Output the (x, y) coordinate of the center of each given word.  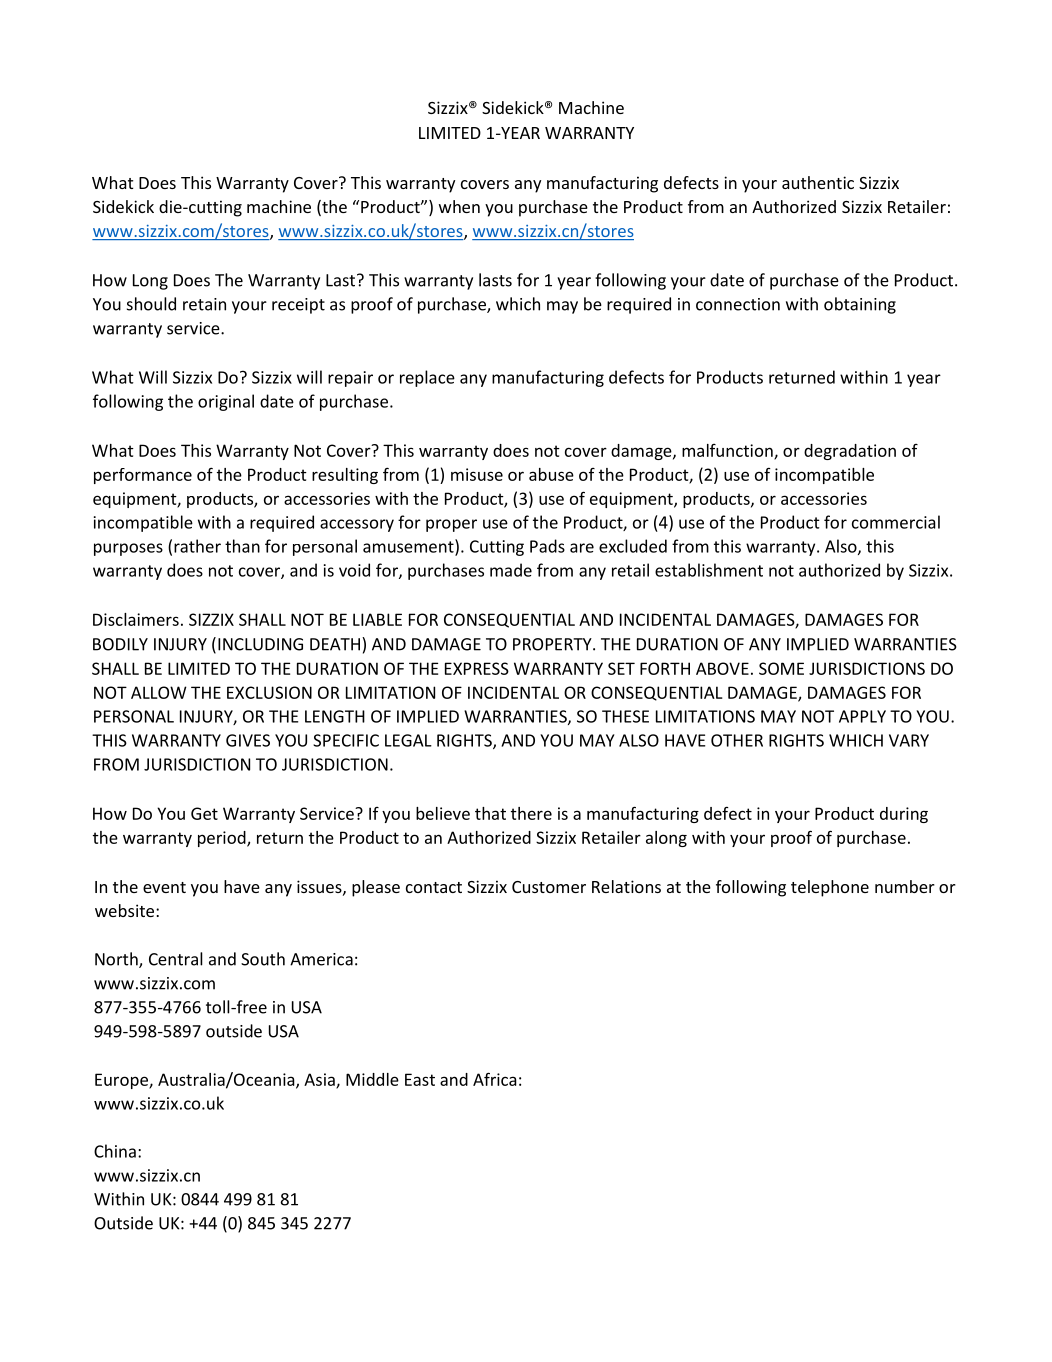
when (459, 206)
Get (204, 813)
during (904, 815)
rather (197, 546)
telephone (830, 888)
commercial (896, 522)
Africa (495, 1079)
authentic (818, 182)
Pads (547, 546)
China (115, 1151)
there (531, 813)
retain (204, 304)
